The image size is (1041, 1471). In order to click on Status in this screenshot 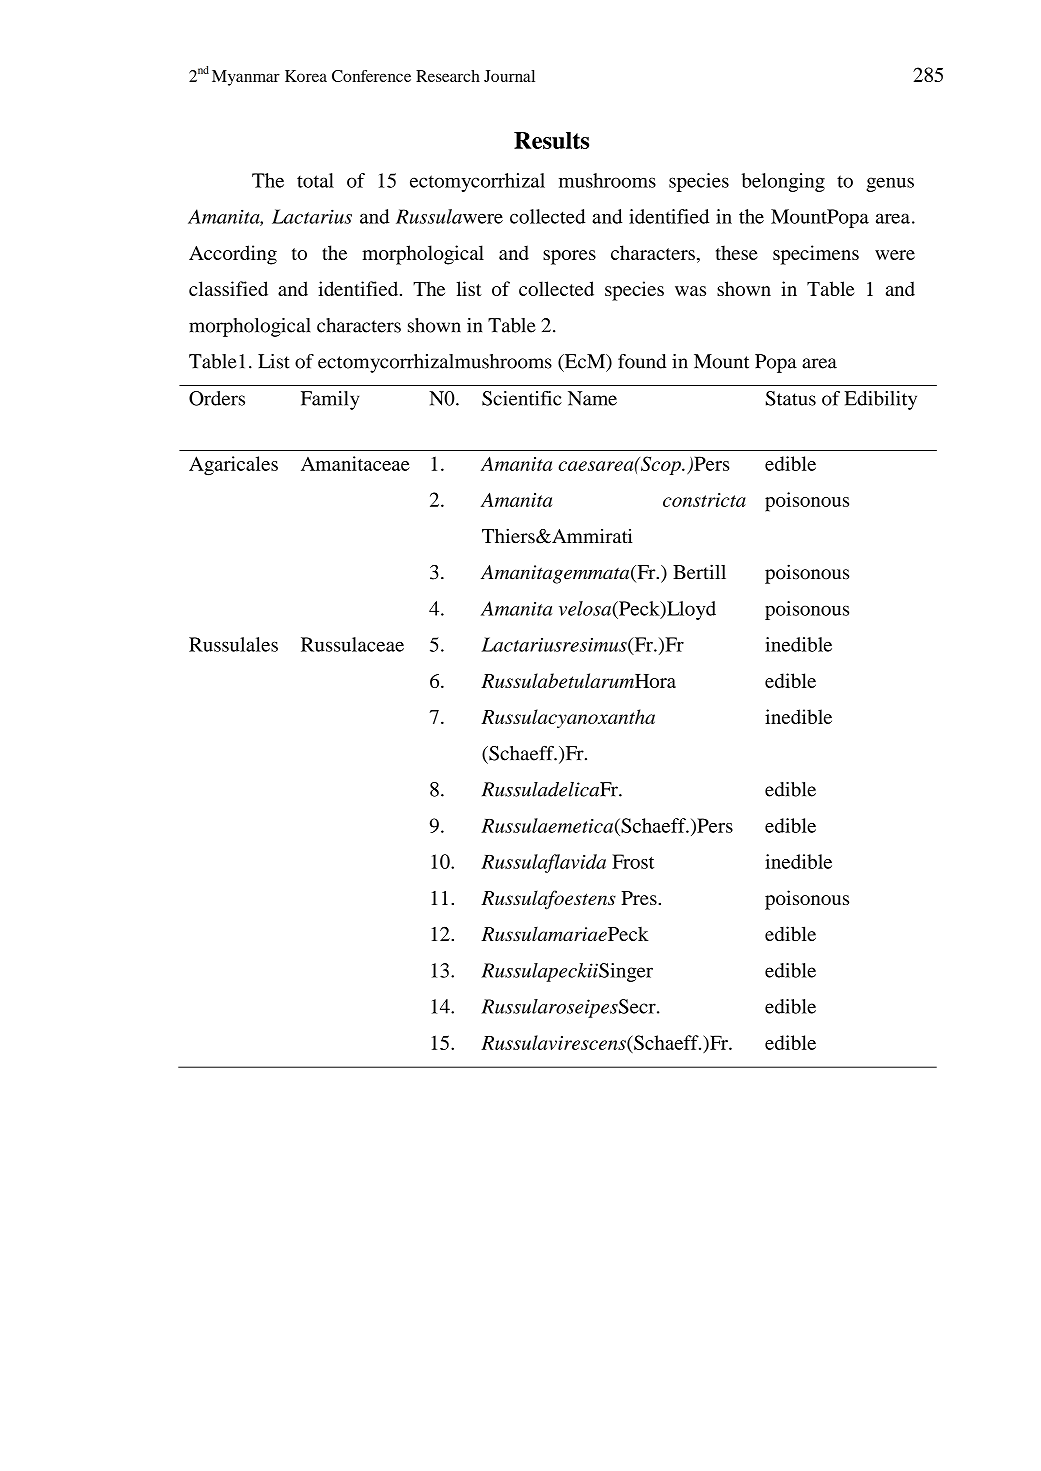, I will do `click(791, 398)`.
